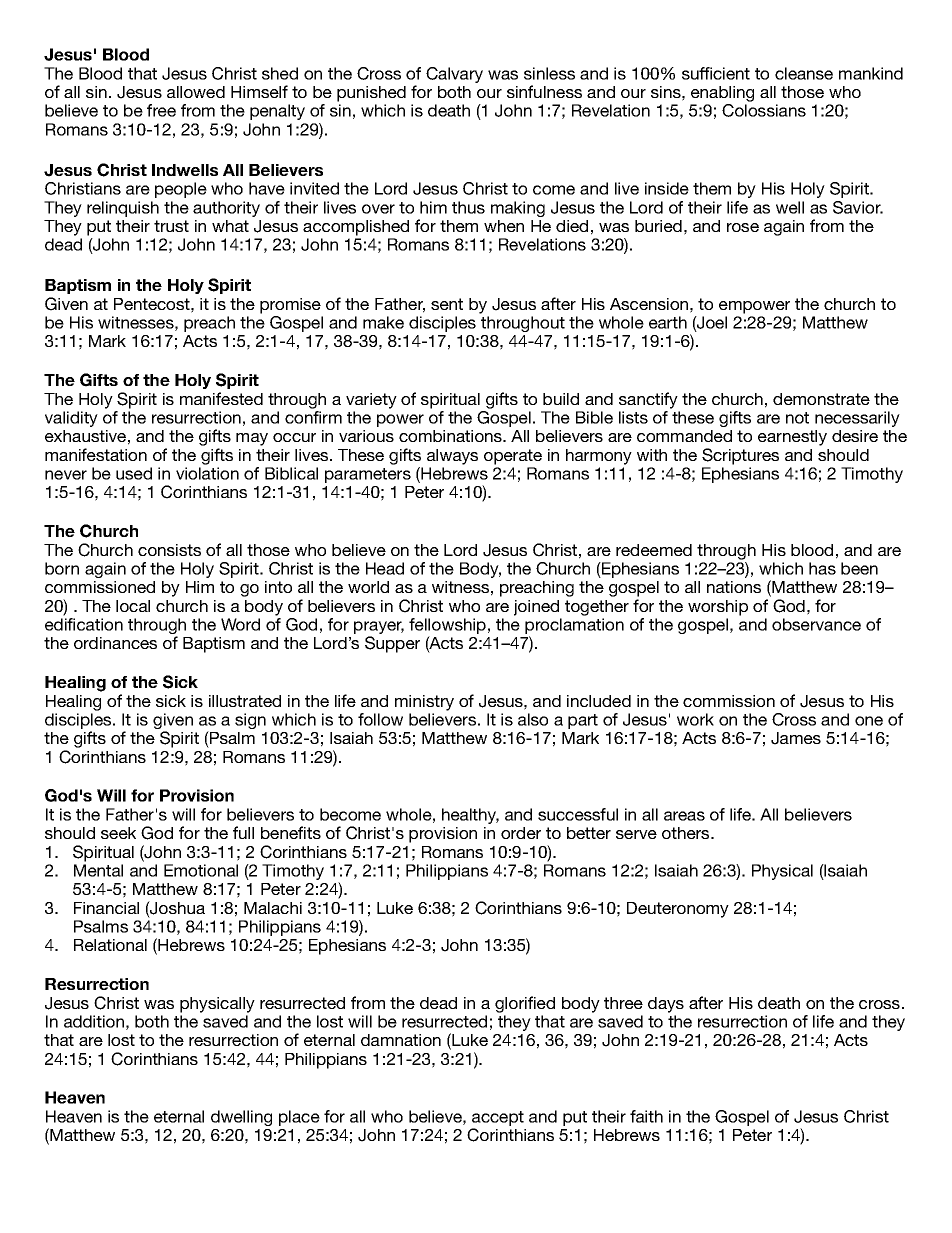  Describe the element at coordinates (497, 1120) in the page. I see `accept` at that location.
